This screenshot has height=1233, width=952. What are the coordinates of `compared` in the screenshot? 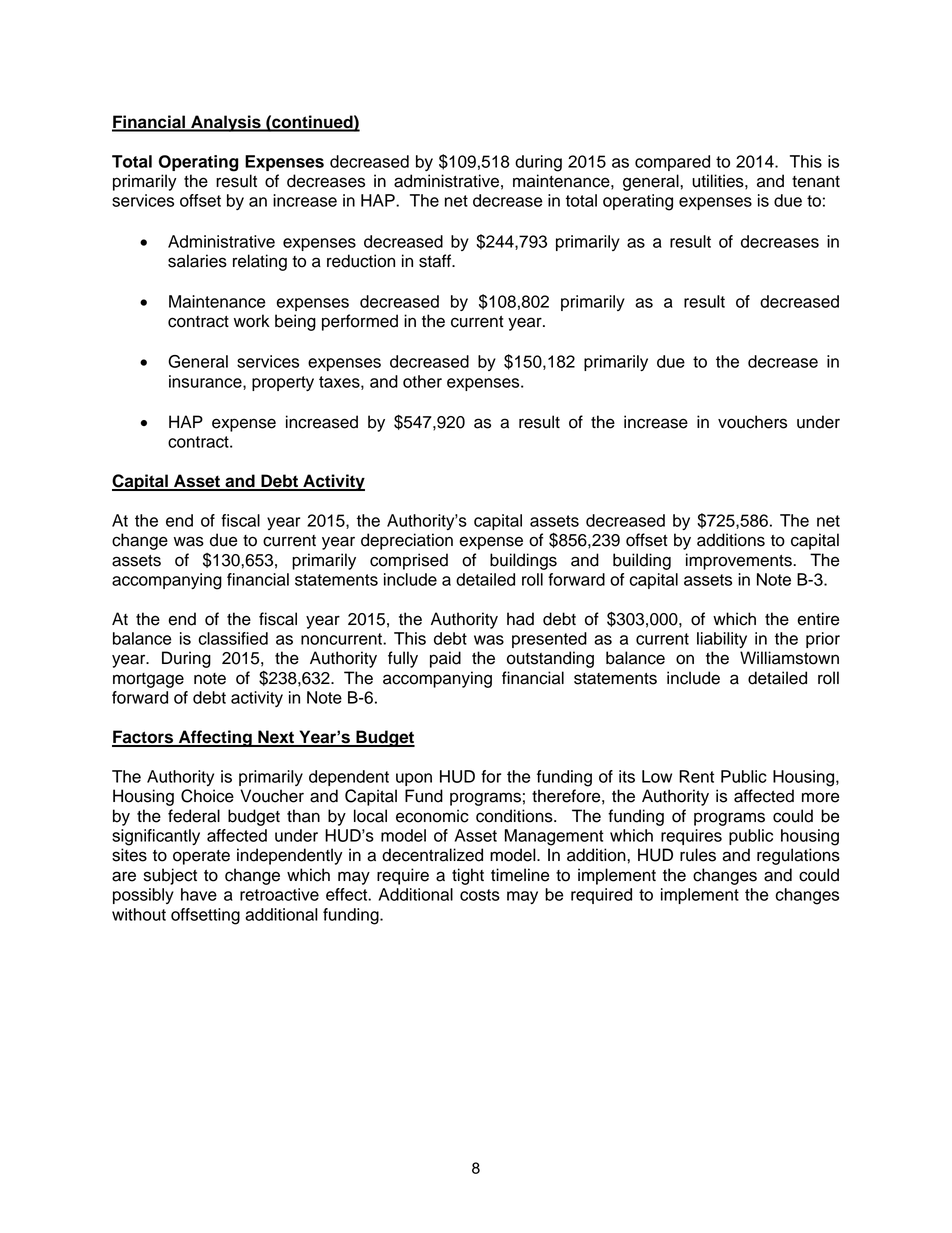 It's located at (672, 163).
